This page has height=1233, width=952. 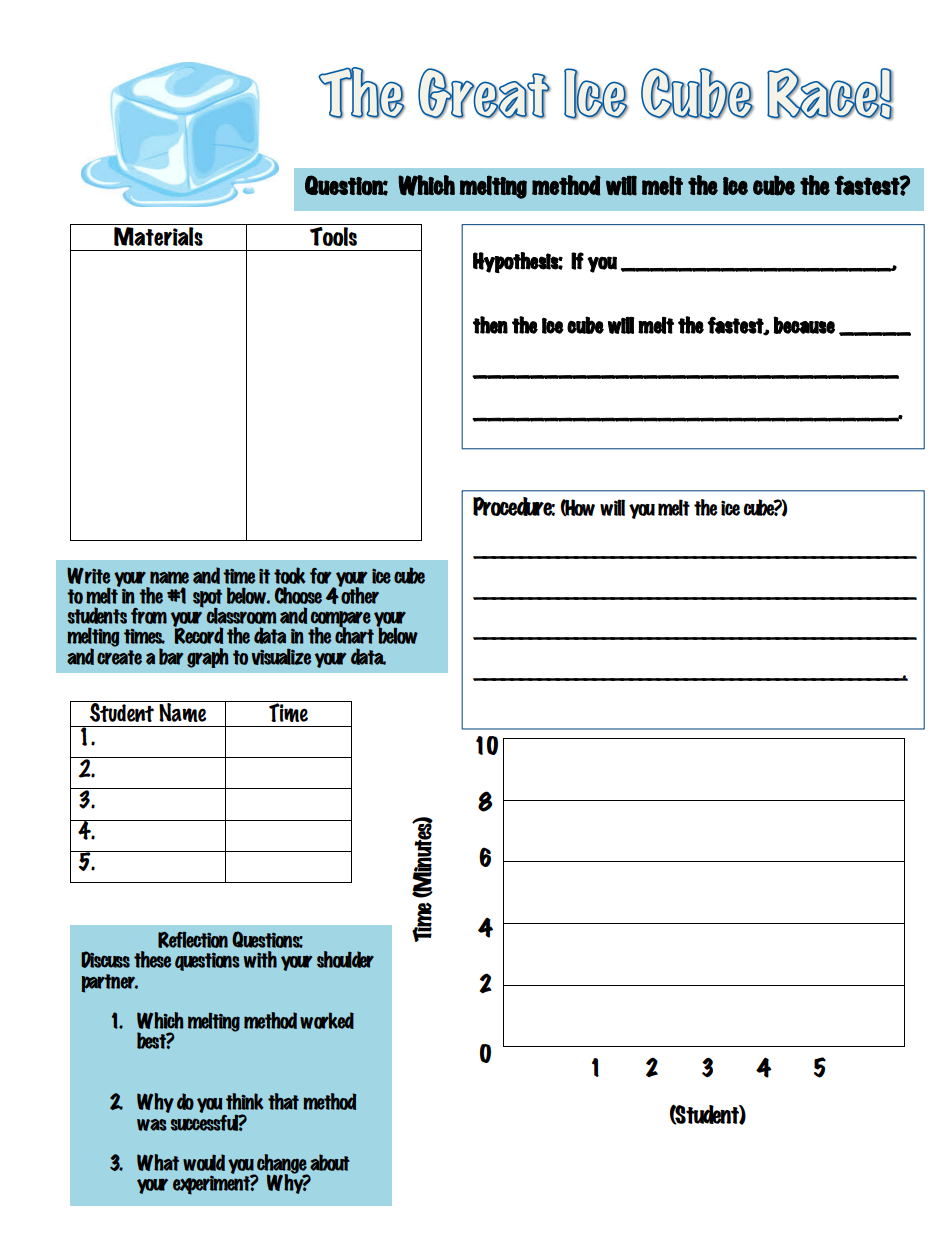 I want to click on compare, so click(x=341, y=620).
